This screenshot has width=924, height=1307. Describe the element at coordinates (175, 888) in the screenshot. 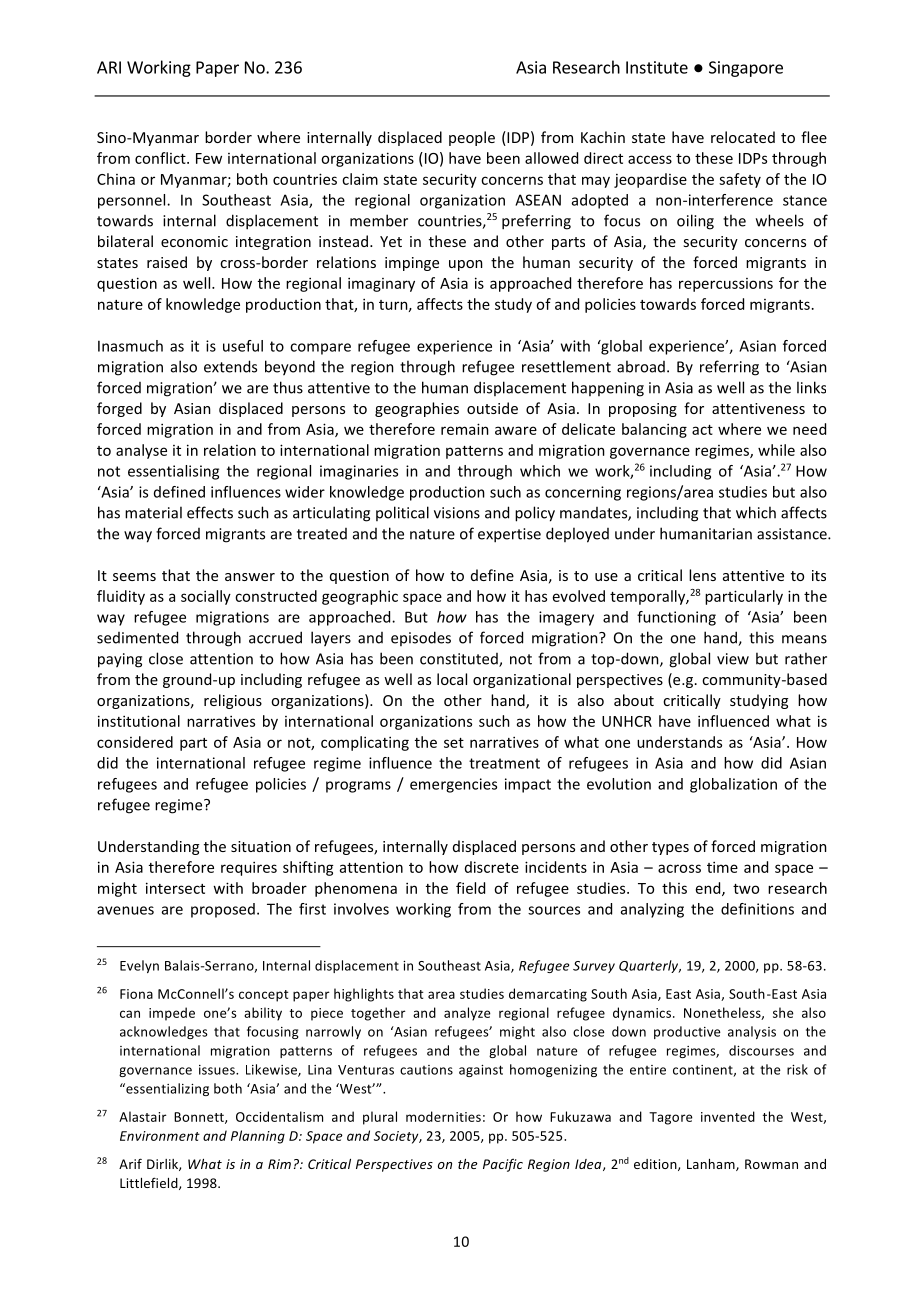

I see `intersect` at that location.
